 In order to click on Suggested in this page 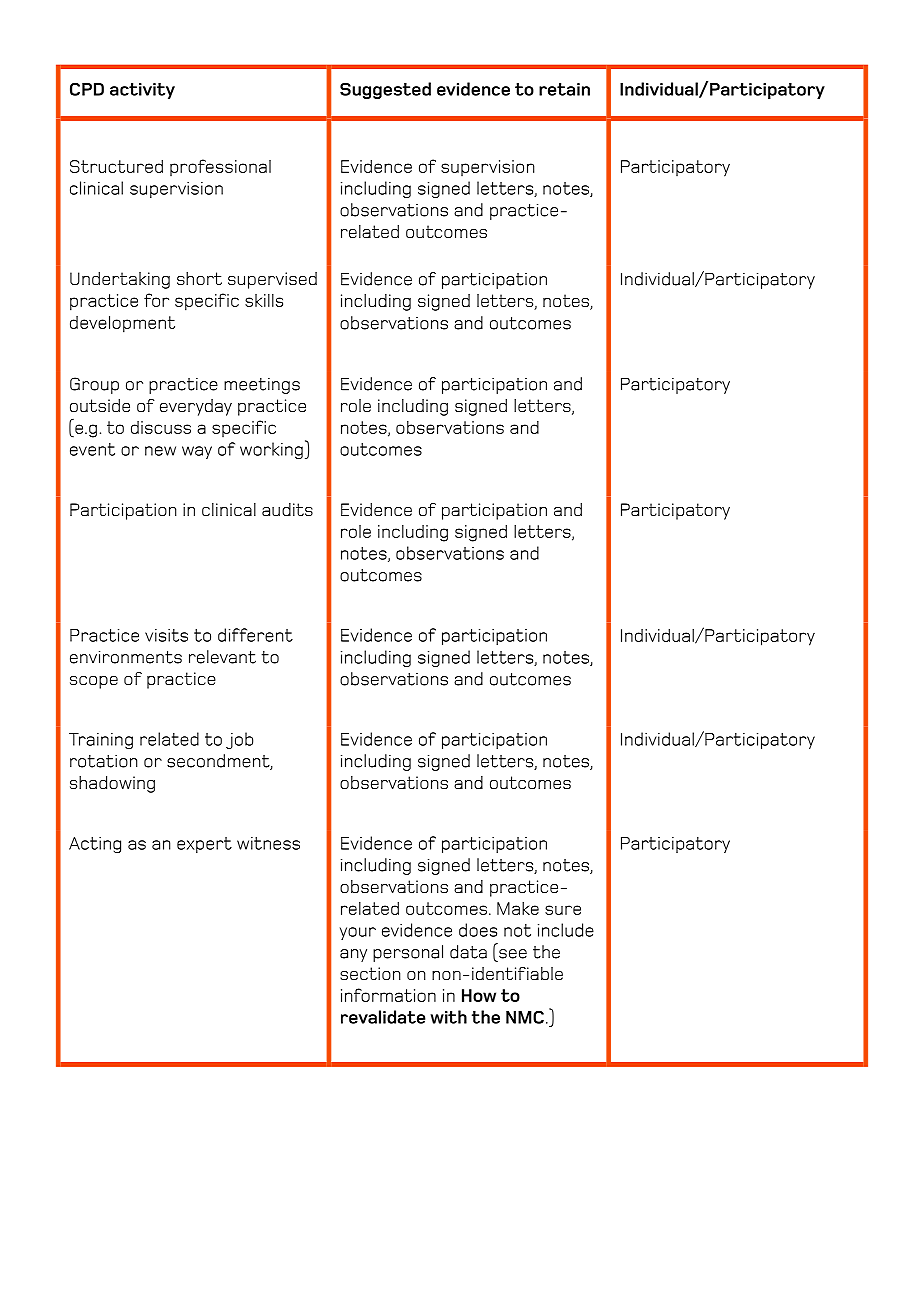, I will do `click(385, 90)`.
